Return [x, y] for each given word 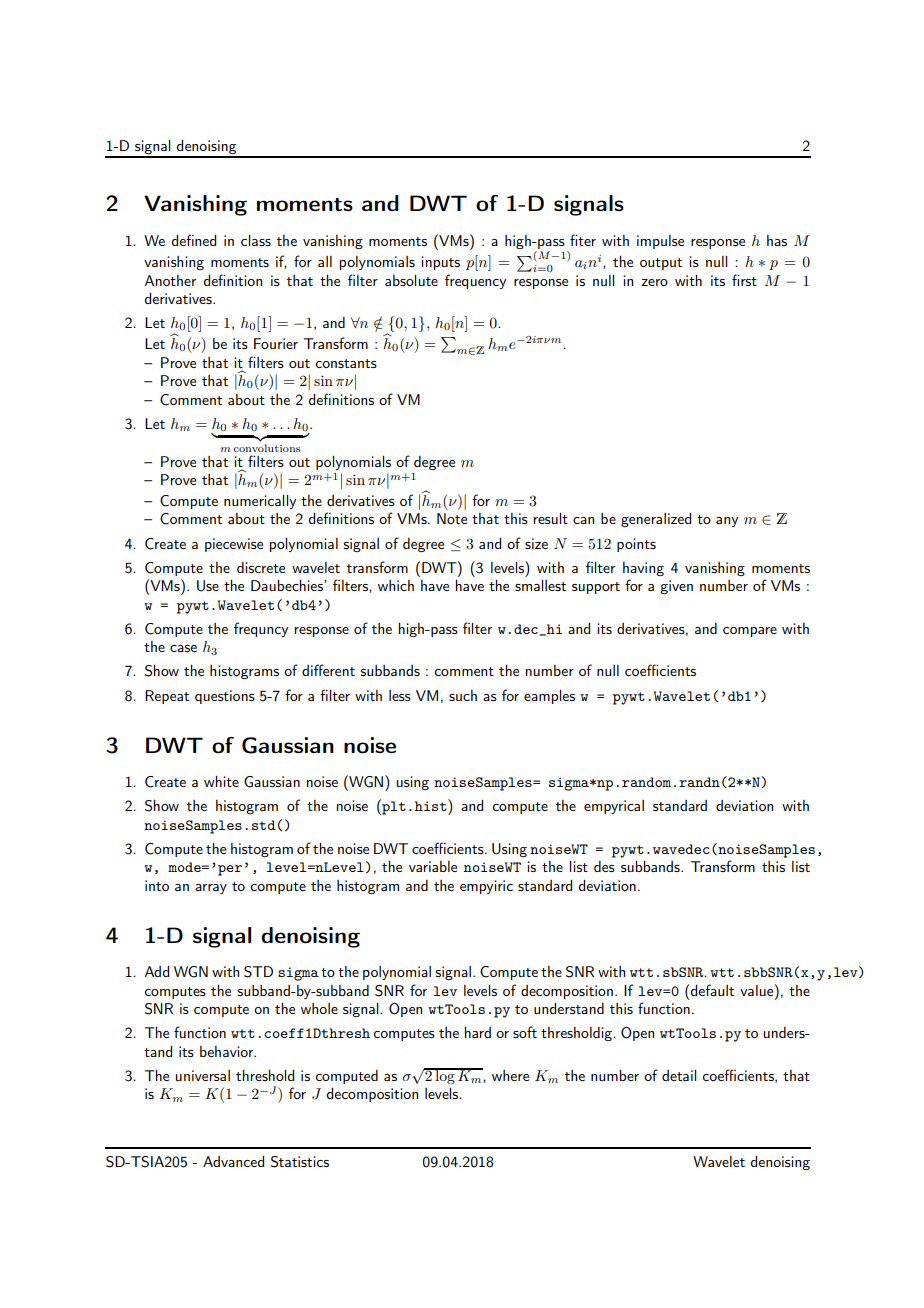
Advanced [233, 1161]
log [445, 1076]
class [256, 240]
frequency [475, 281]
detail [679, 1075]
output [661, 264]
